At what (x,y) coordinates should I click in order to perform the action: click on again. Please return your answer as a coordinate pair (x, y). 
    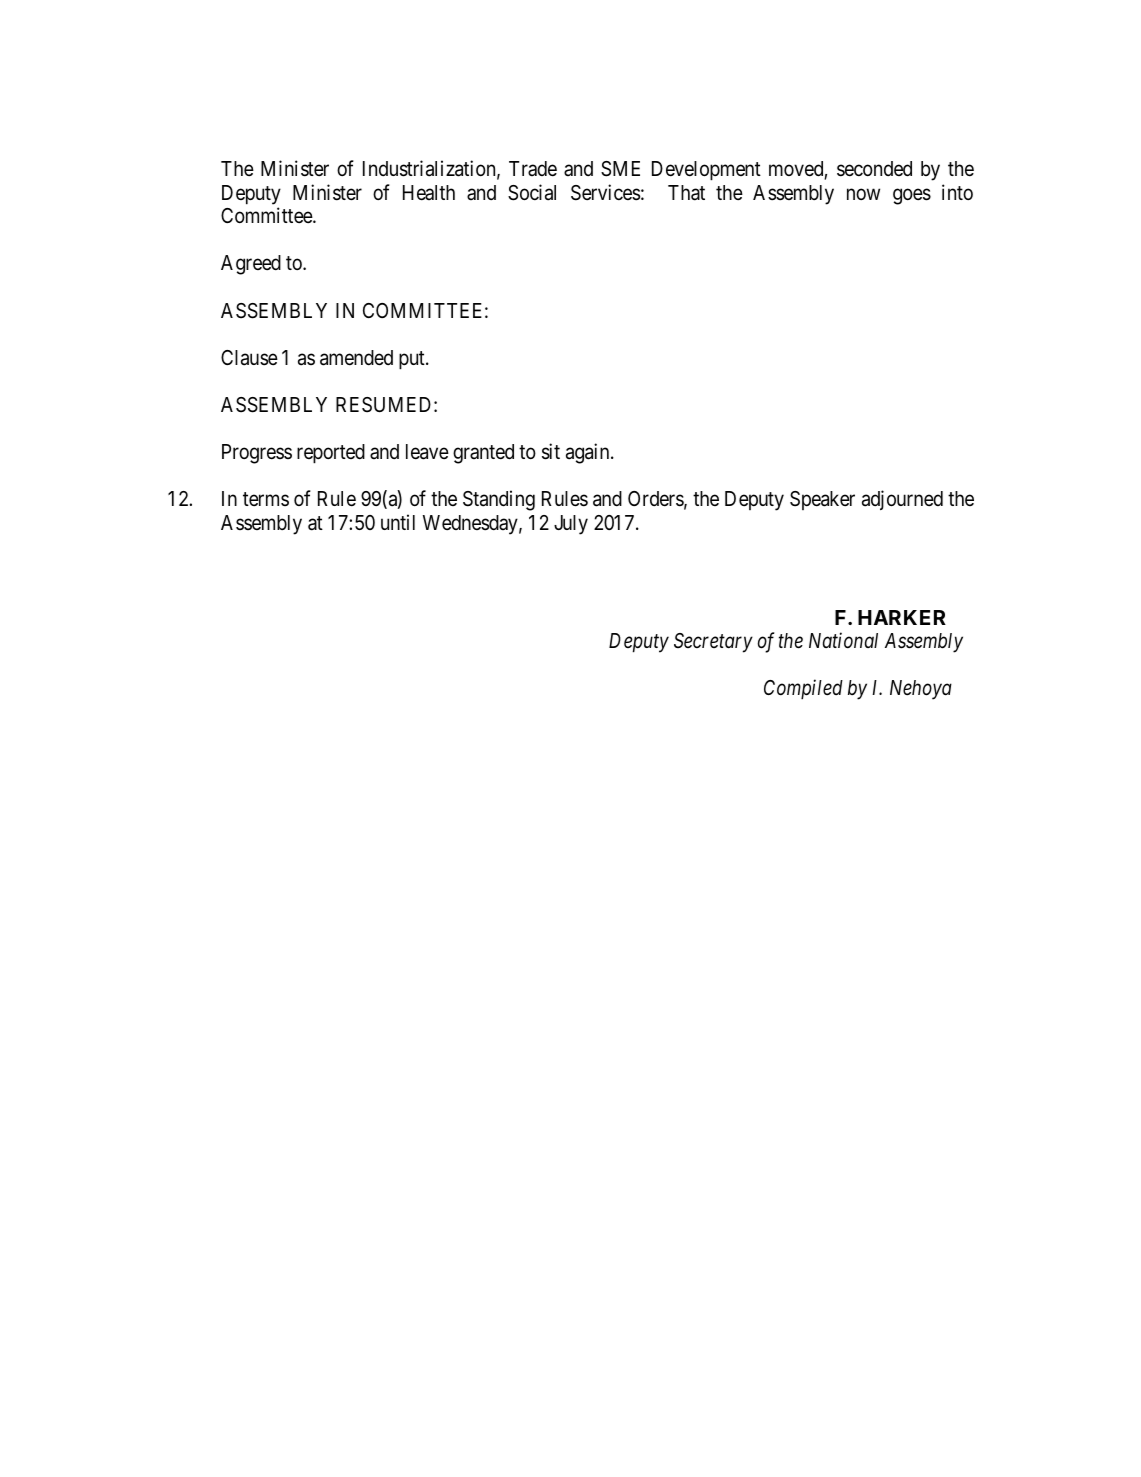
    Looking at the image, I should click on (589, 453).
